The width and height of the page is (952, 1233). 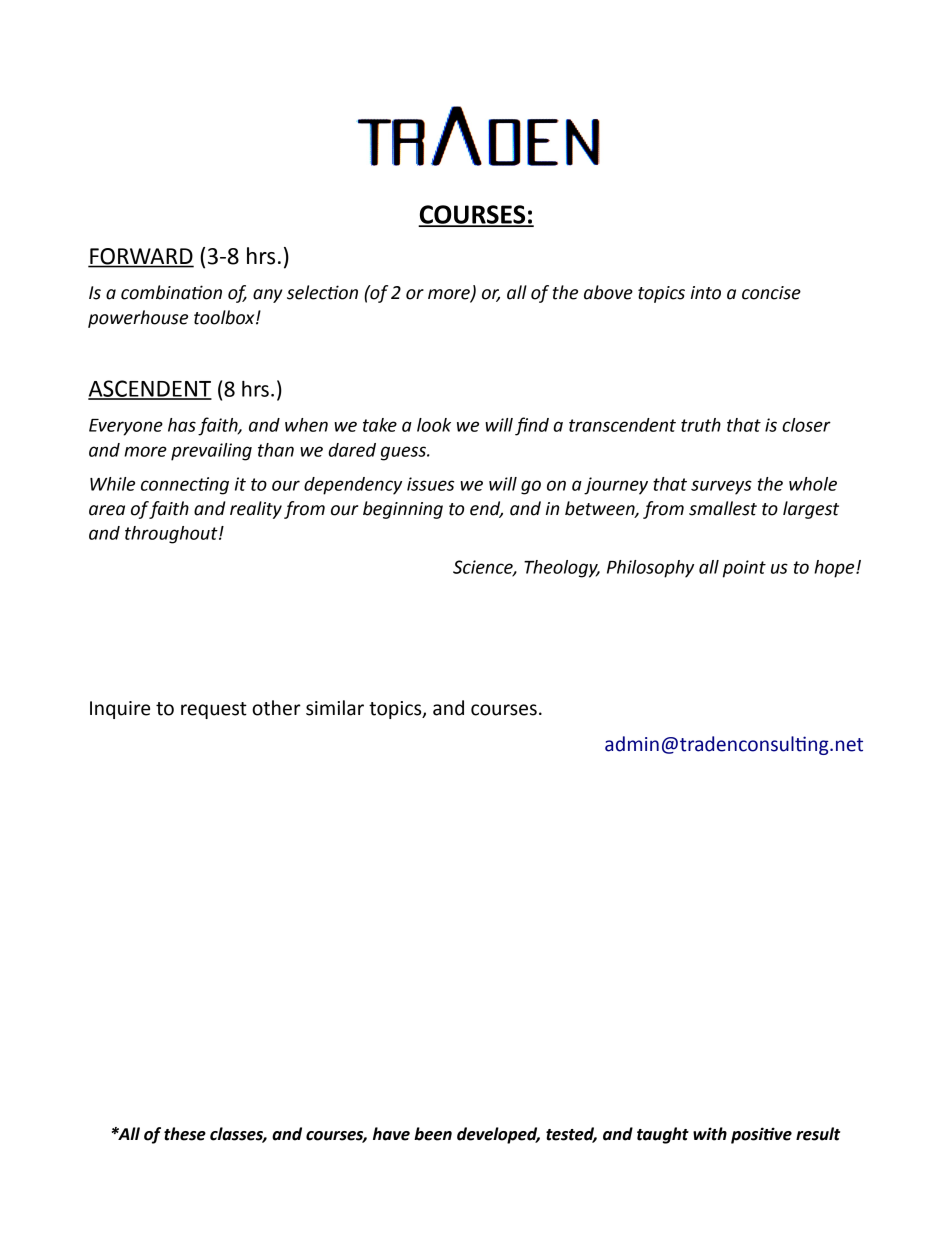 I want to click on these, so click(x=185, y=1134).
